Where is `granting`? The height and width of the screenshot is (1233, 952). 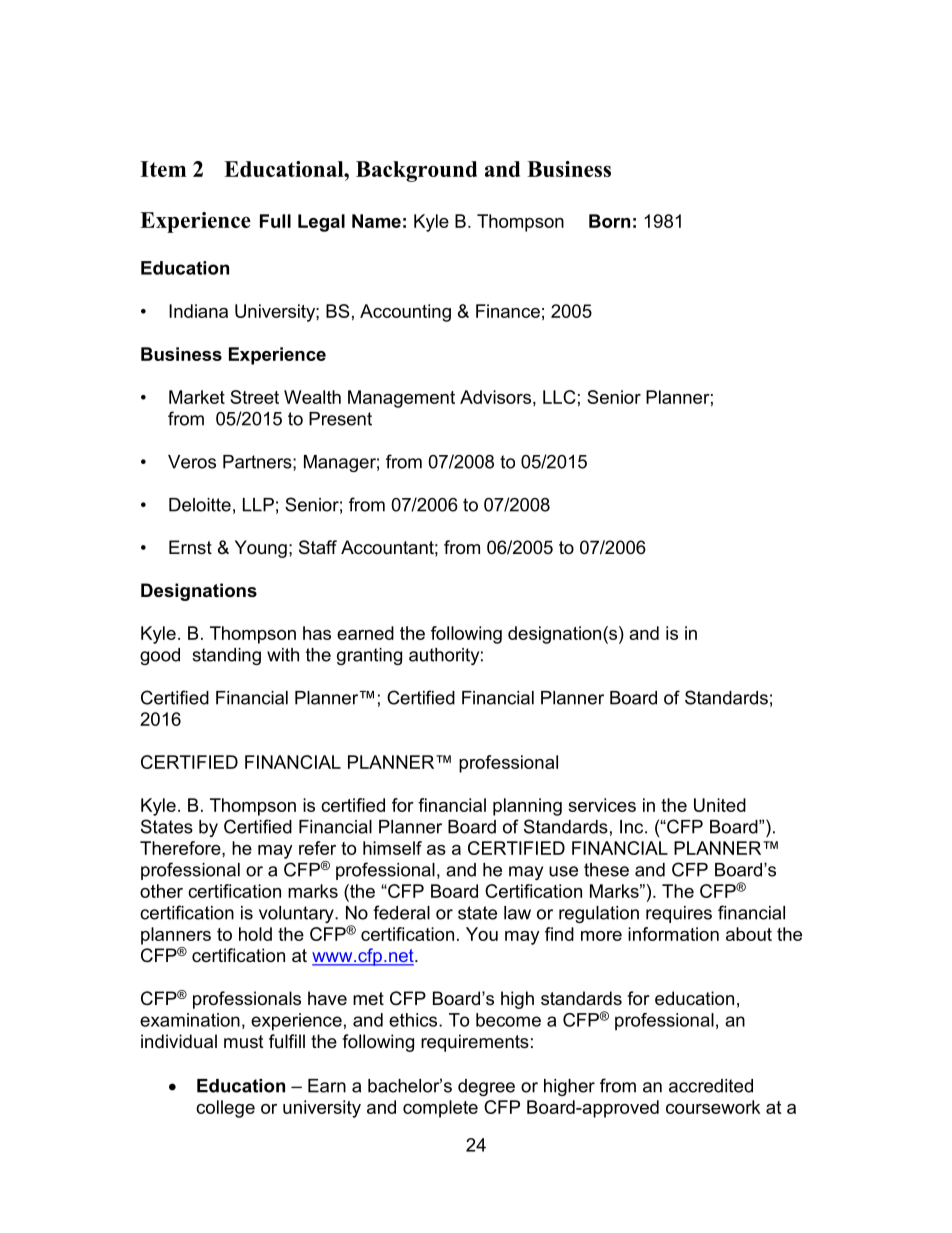
granting is located at coordinates (369, 656).
